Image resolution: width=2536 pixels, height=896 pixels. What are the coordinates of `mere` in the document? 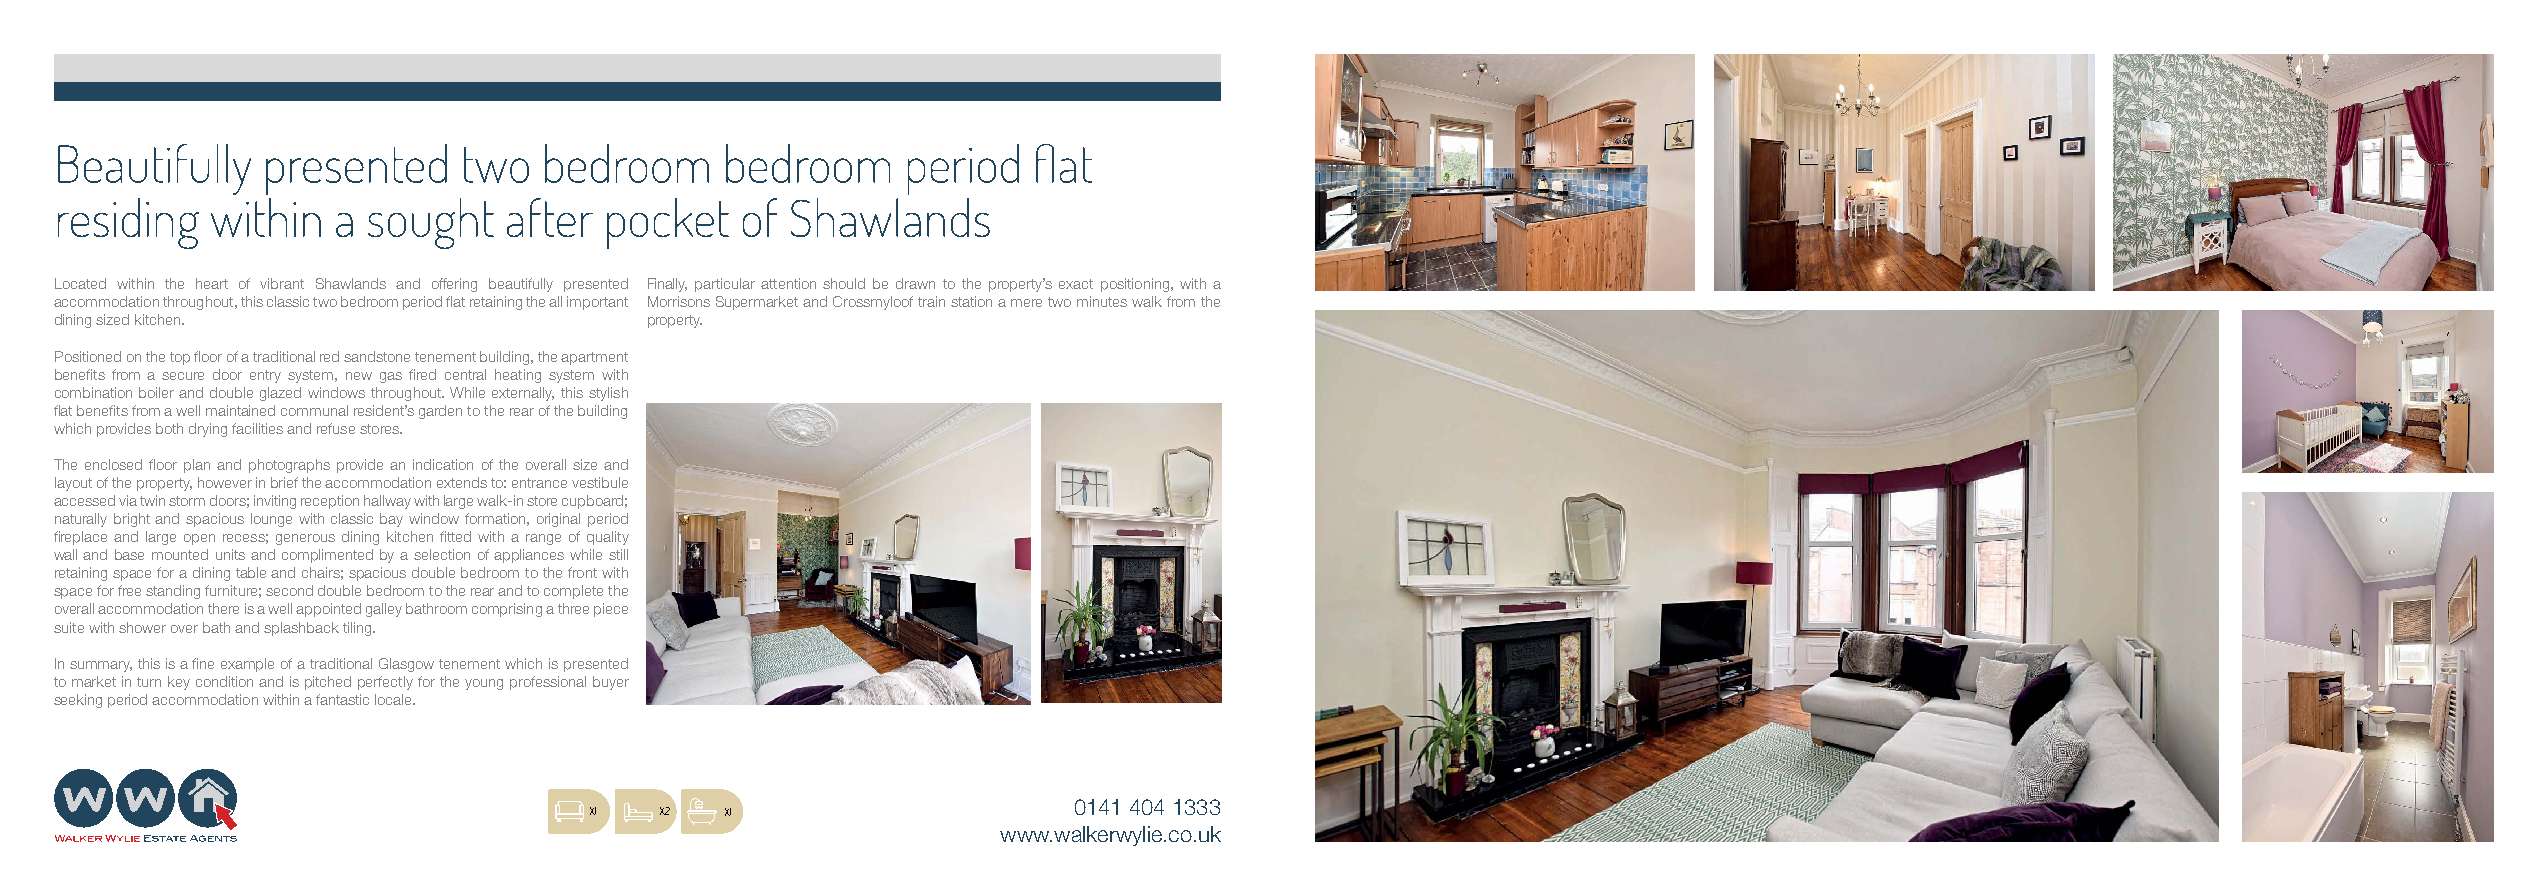 It's located at (1026, 303).
